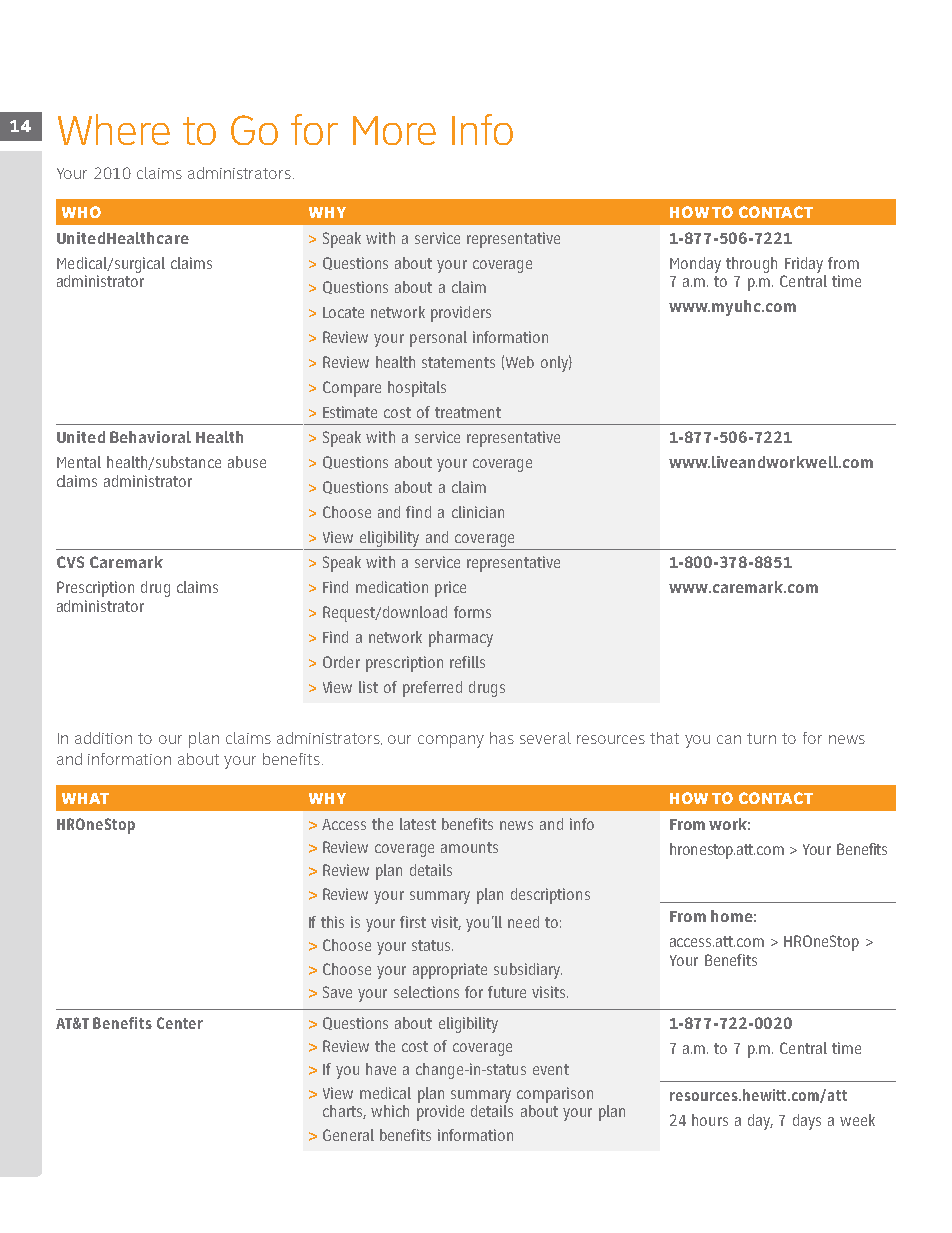 The height and width of the image is (1233, 952). What do you see at coordinates (180, 1023) in the image?
I see `Center` at bounding box center [180, 1023].
